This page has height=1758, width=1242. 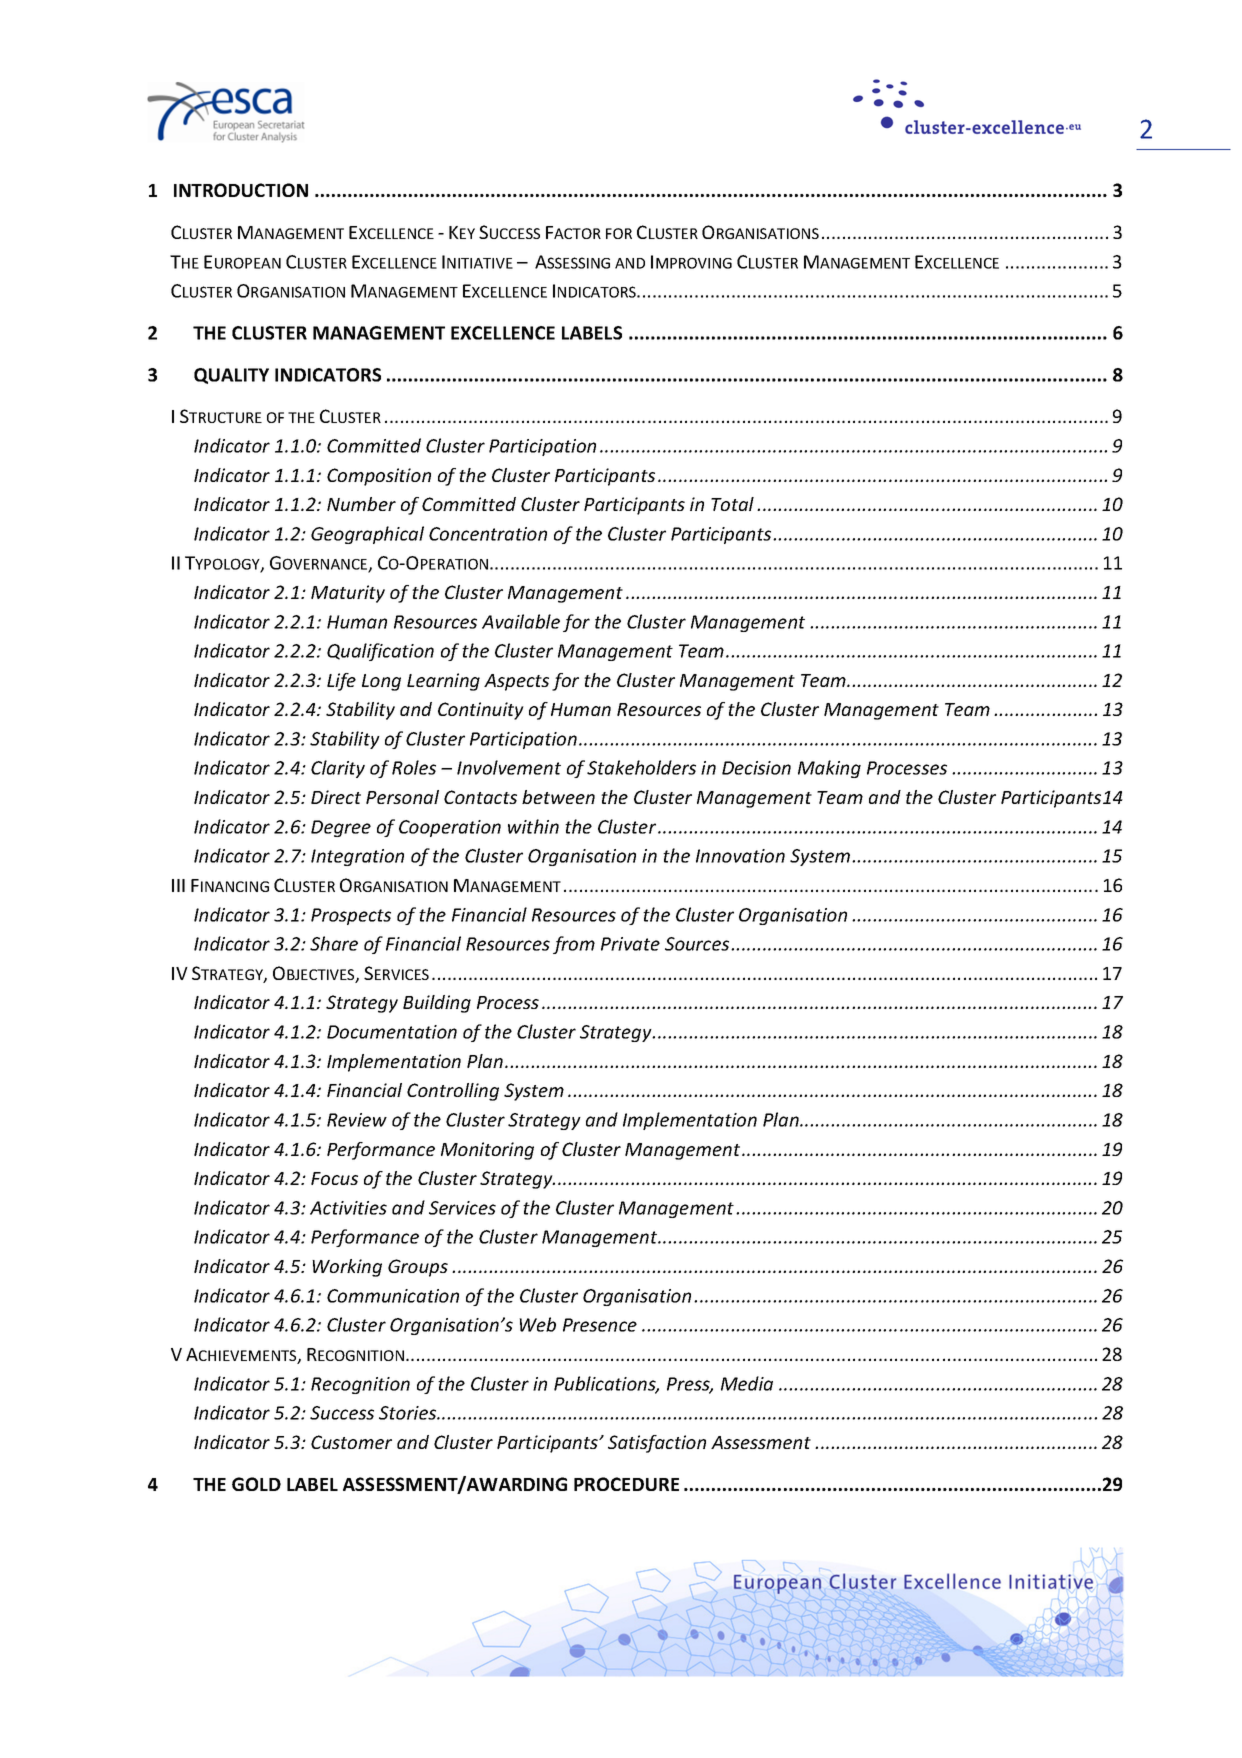 What do you see at coordinates (379, 477) in the page?
I see `Composition` at bounding box center [379, 477].
